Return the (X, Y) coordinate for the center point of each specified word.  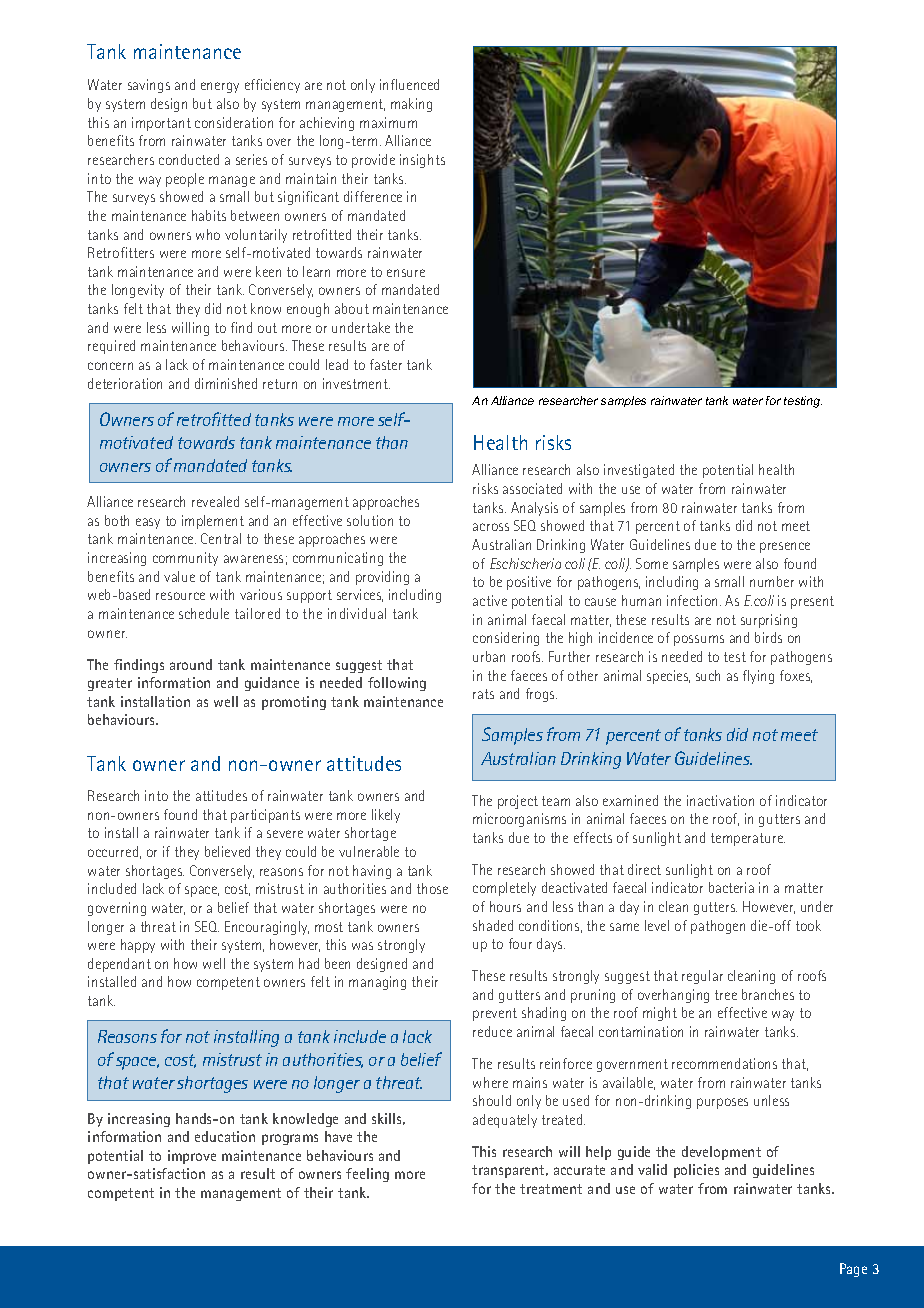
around (191, 664)
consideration (234, 122)
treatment (551, 1189)
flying (758, 677)
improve (192, 1157)
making (411, 105)
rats (483, 694)
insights (422, 161)
